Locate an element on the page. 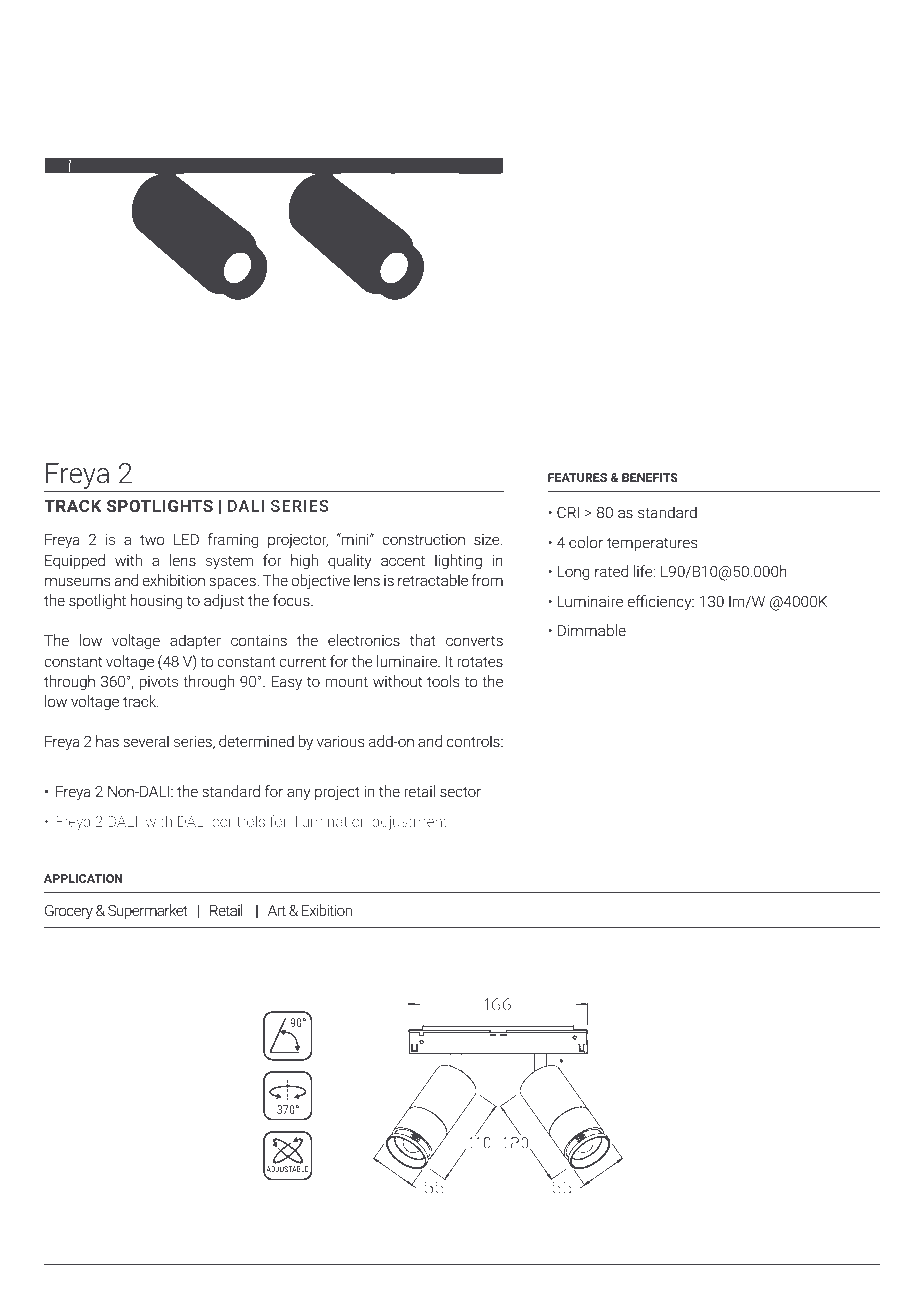 The image size is (924, 1308). Dimmable is located at coordinates (592, 630).
